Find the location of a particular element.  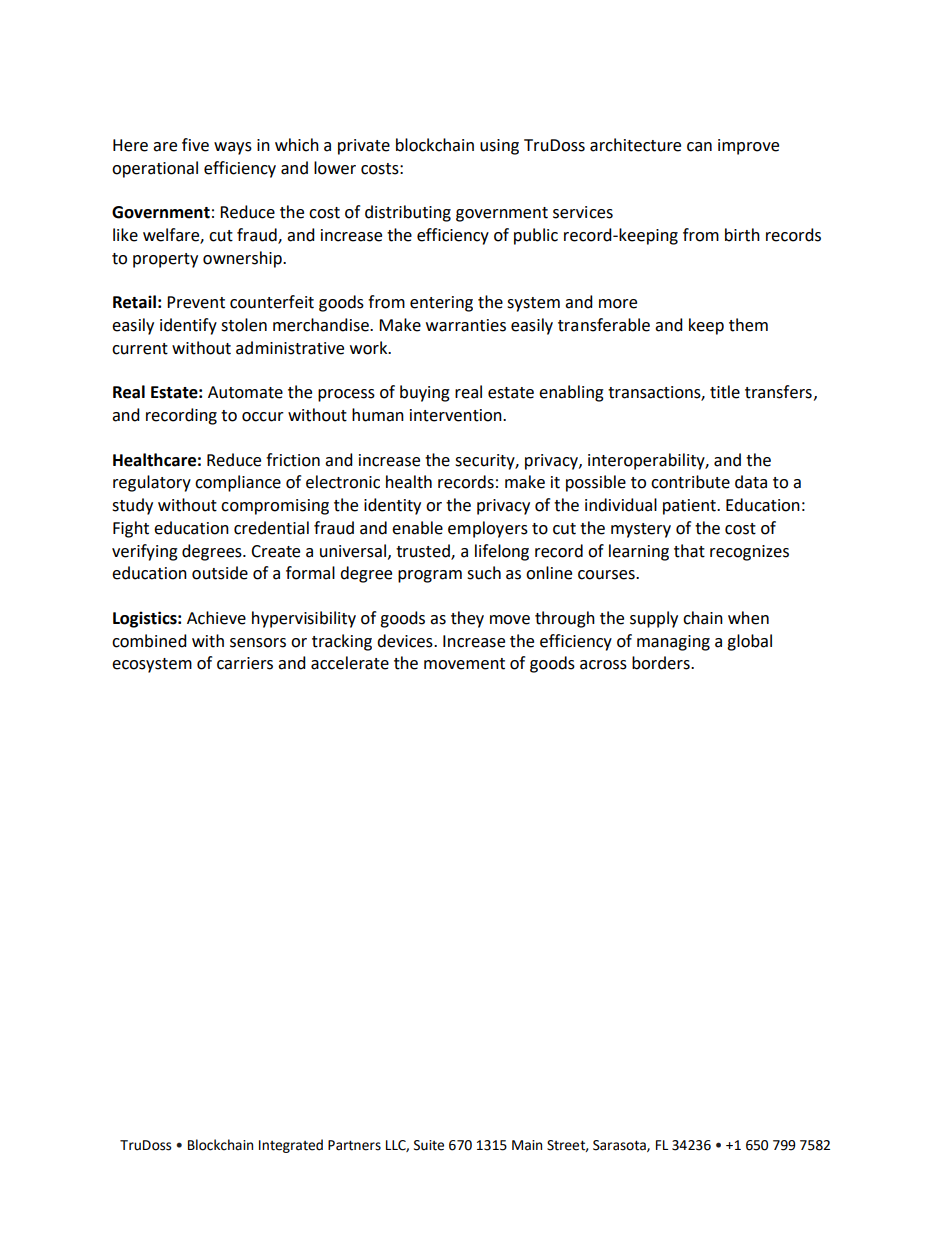

five is located at coordinates (195, 145).
